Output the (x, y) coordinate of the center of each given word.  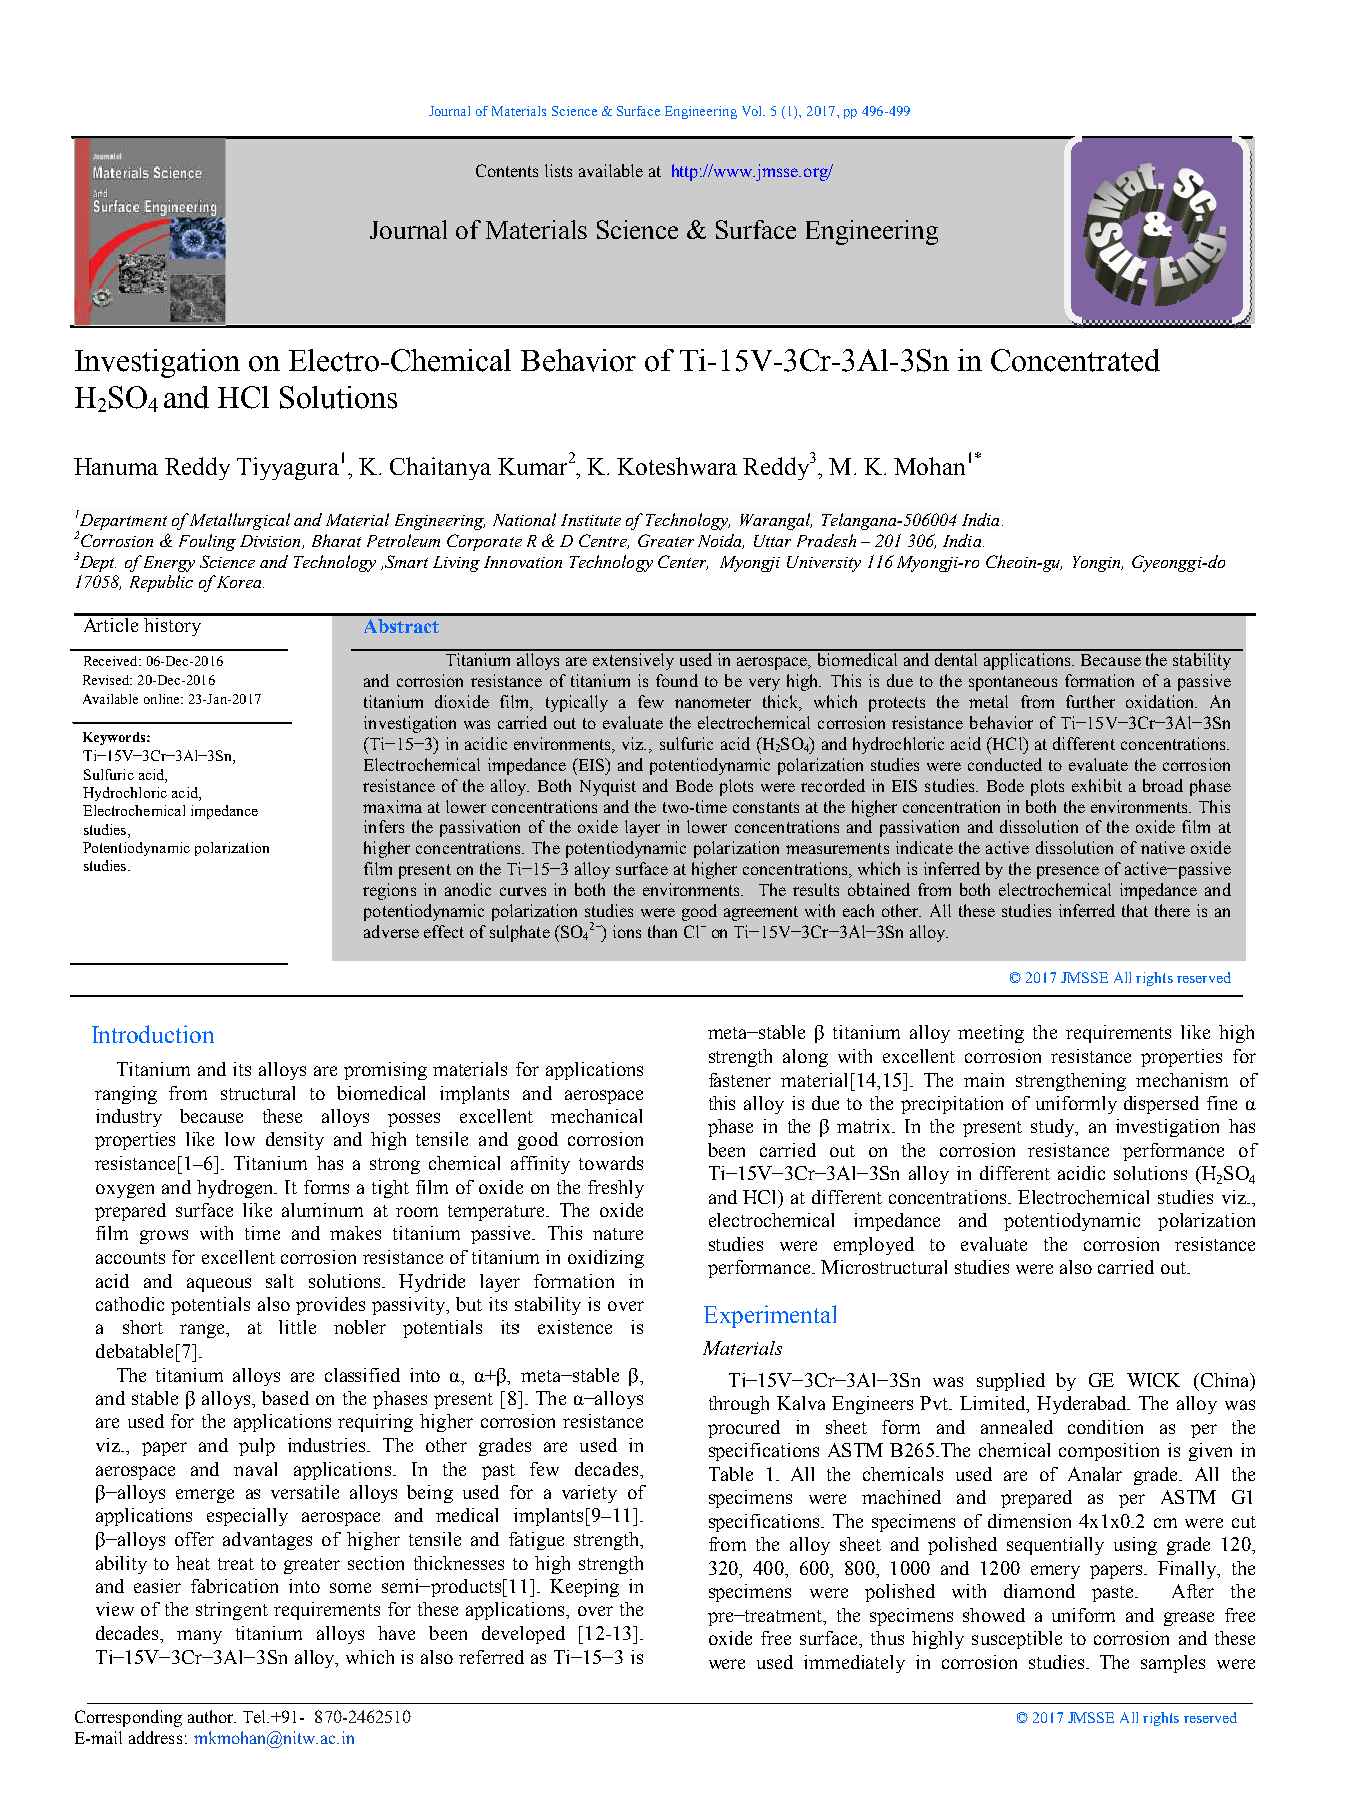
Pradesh (826, 540)
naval (255, 1469)
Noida (721, 541)
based (285, 1398)
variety (589, 1494)
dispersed (1161, 1105)
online (163, 699)
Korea (239, 581)
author (212, 1716)
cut (1244, 1522)
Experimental (770, 1316)
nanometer (713, 702)
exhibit (1097, 785)
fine (1222, 1103)
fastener (740, 1080)
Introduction (153, 1034)
